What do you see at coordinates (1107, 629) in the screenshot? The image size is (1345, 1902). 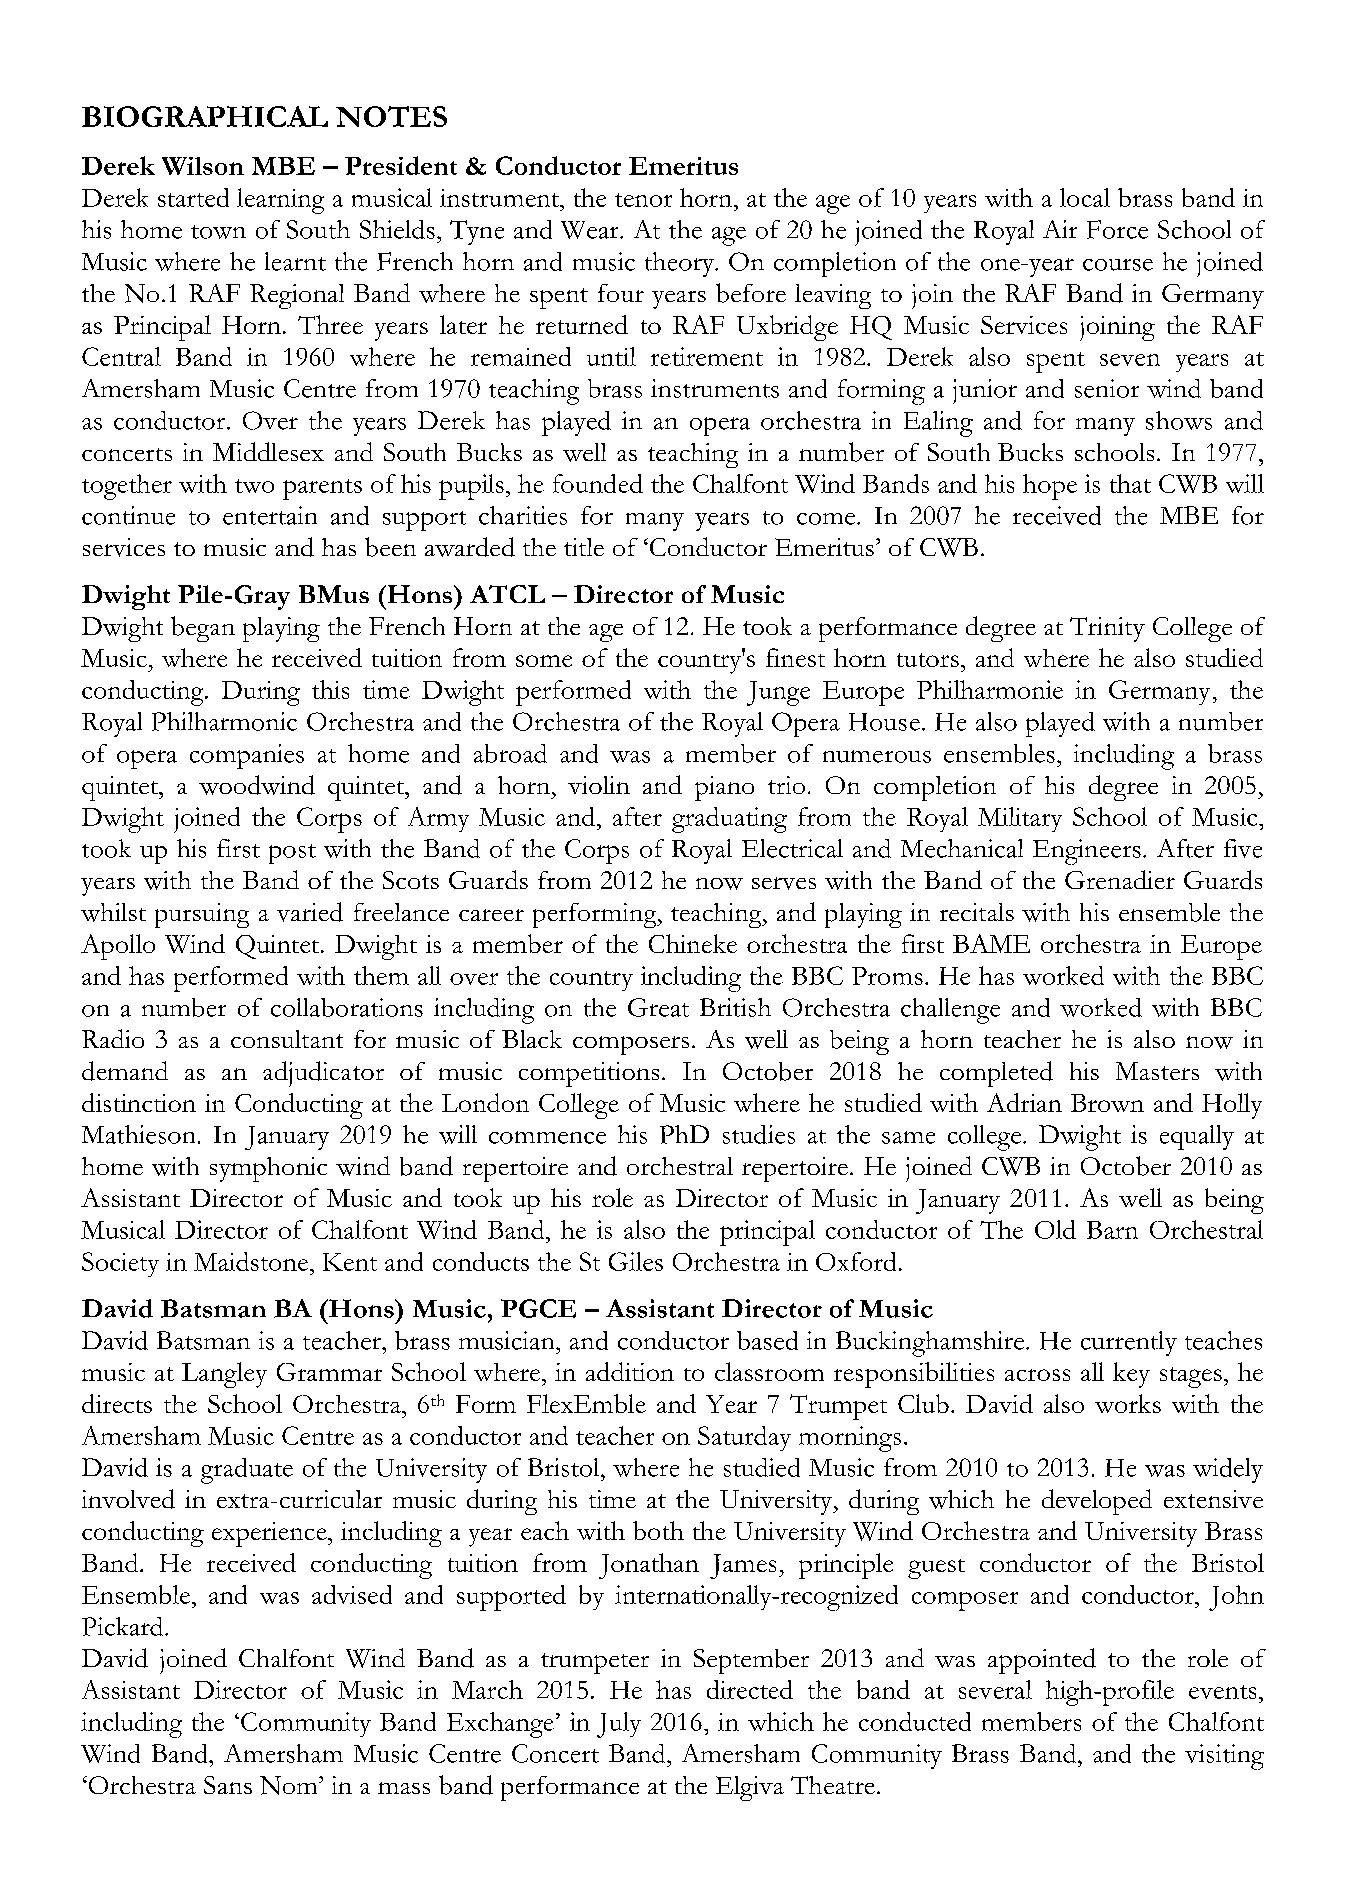 I see `Trinity` at bounding box center [1107, 629].
